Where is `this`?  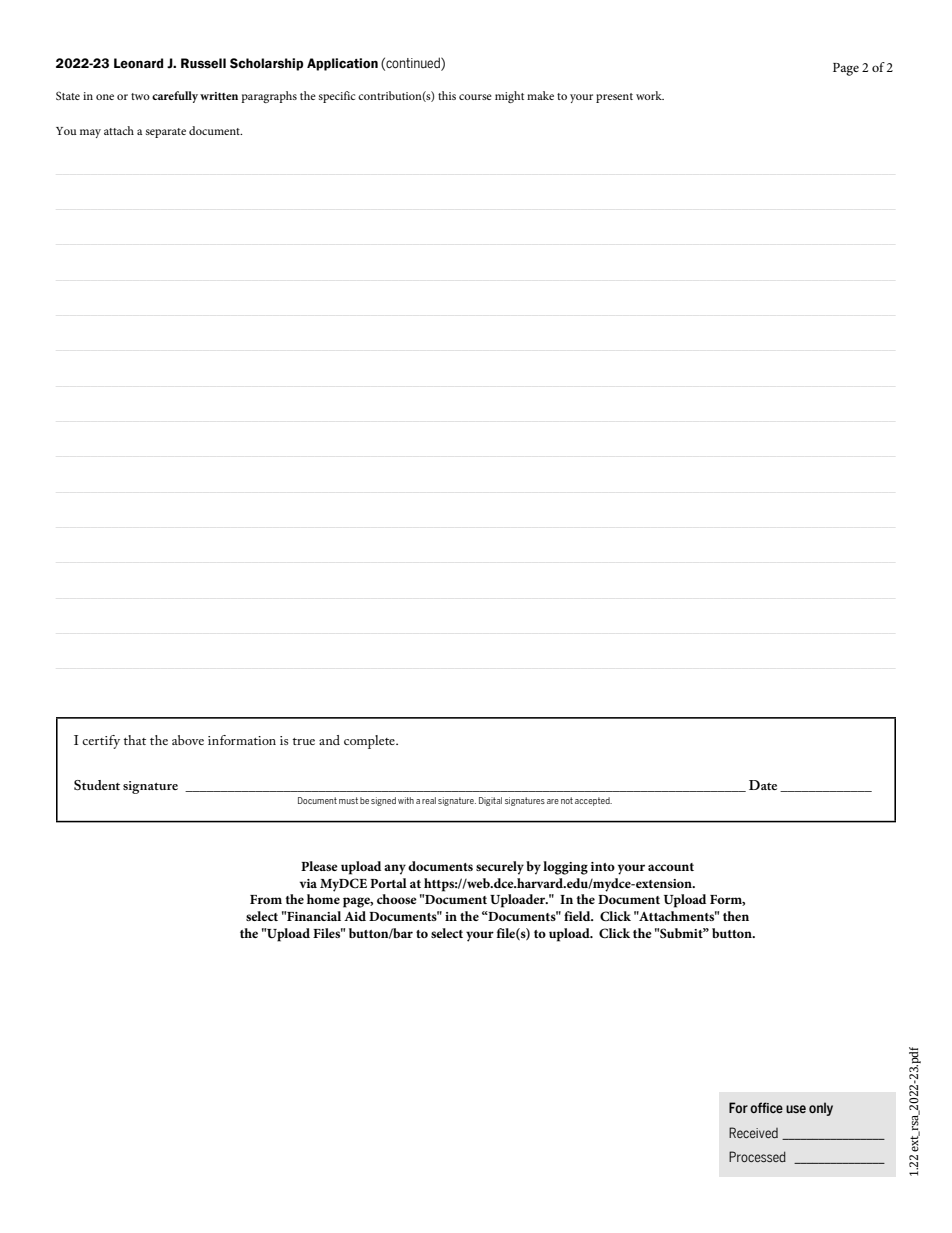
this is located at coordinates (447, 95).
